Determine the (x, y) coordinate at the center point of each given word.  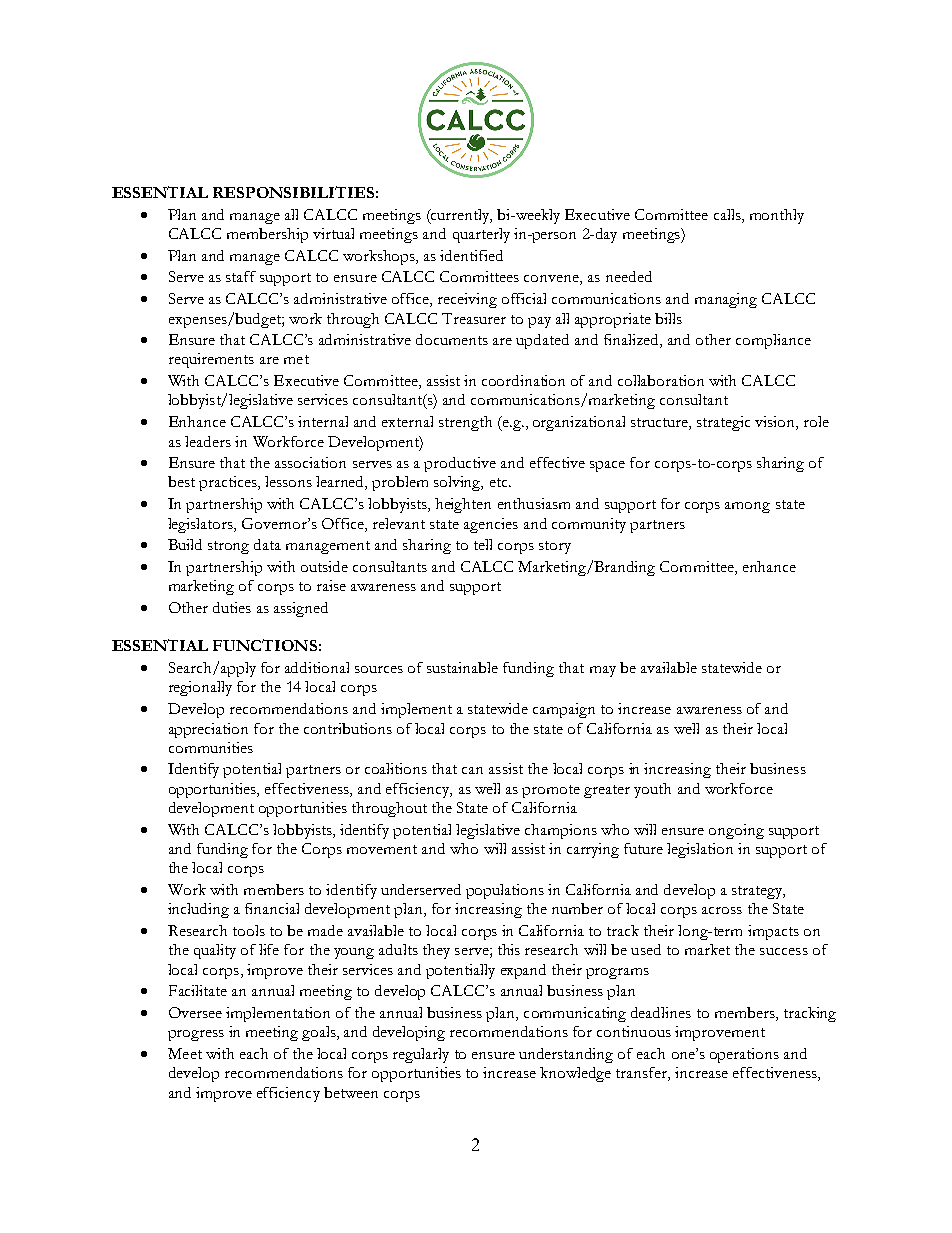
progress (196, 1035)
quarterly (481, 235)
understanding (566, 1055)
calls (728, 214)
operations (744, 1055)
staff (241, 276)
